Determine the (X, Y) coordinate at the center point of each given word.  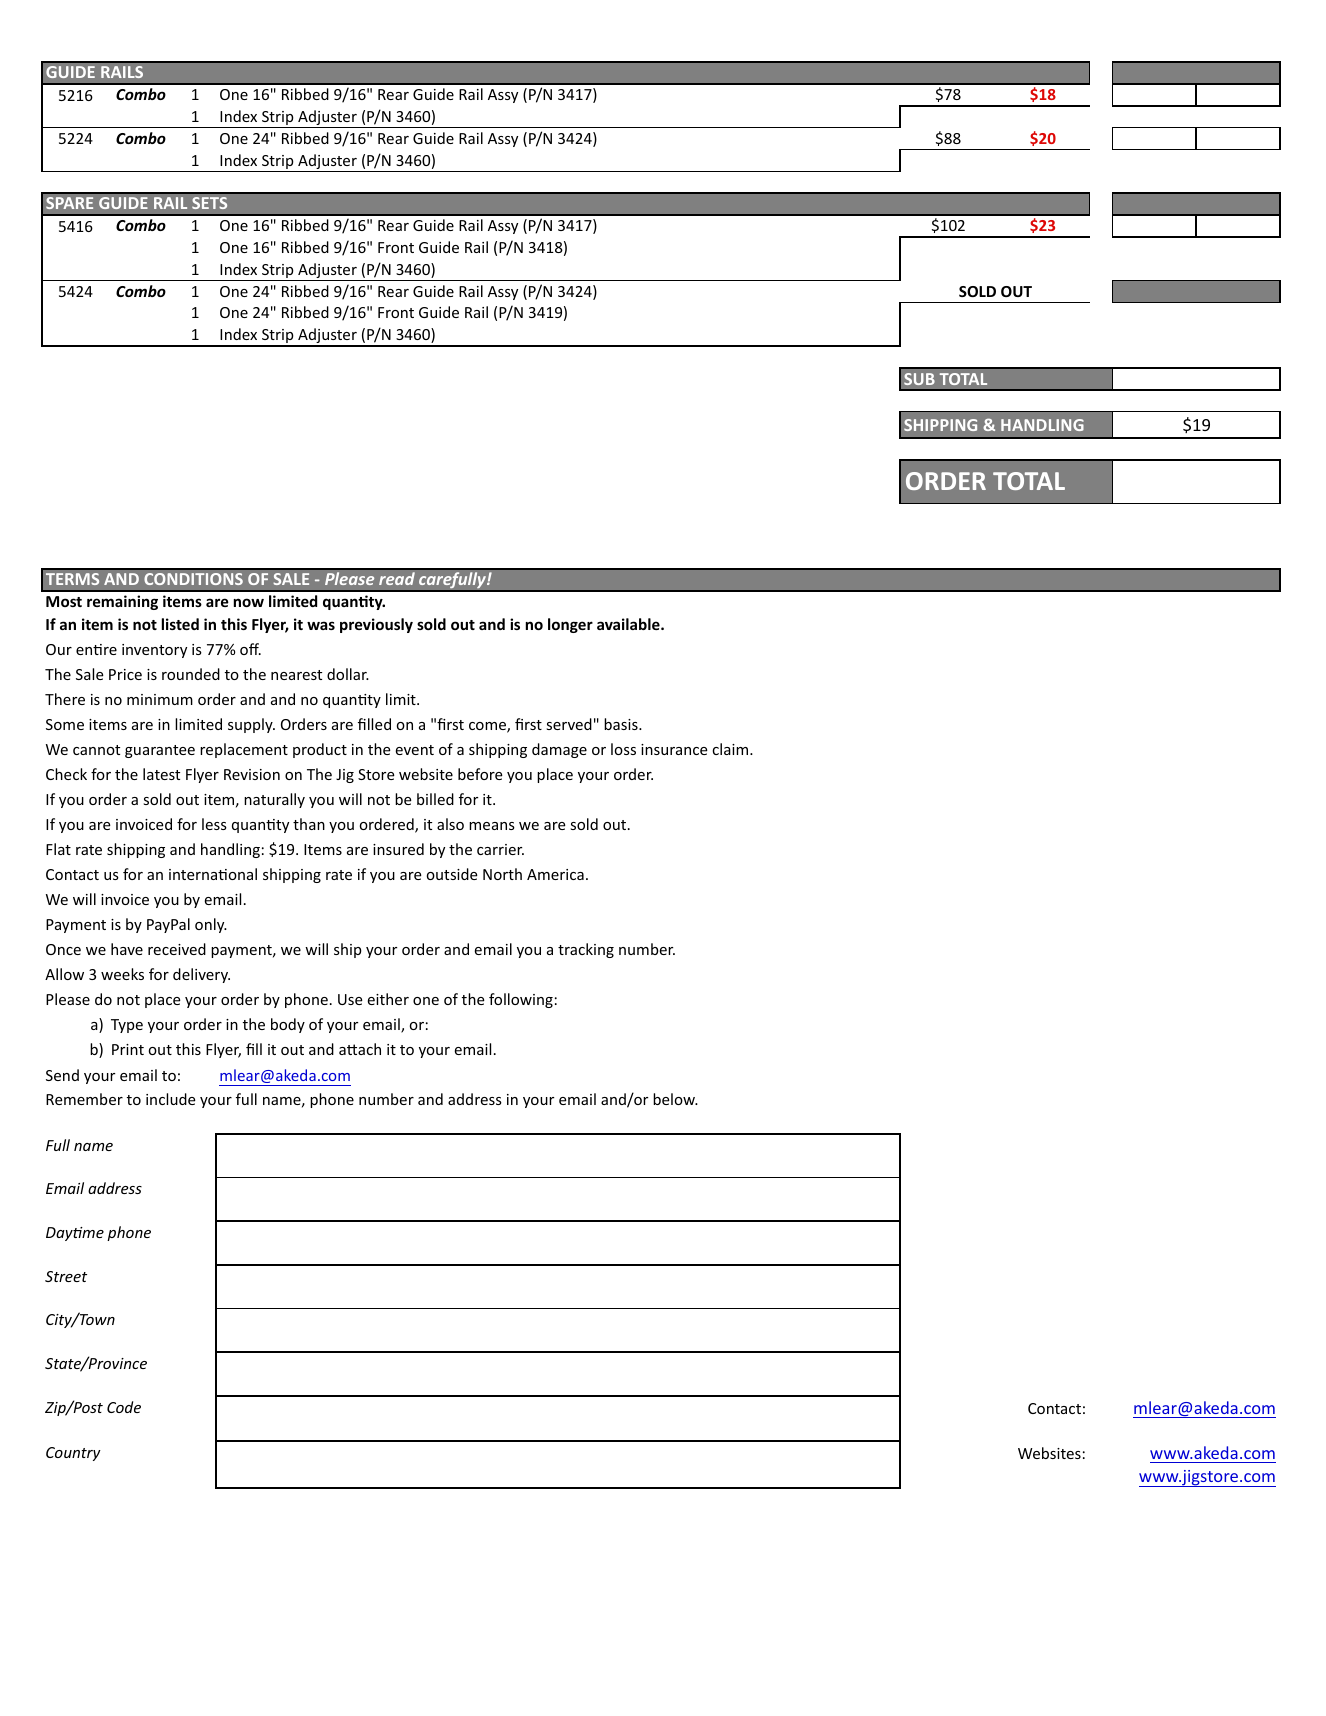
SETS (209, 203)
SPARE (69, 203)
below (675, 1099)
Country (73, 1454)
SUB (919, 379)
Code (124, 1407)
